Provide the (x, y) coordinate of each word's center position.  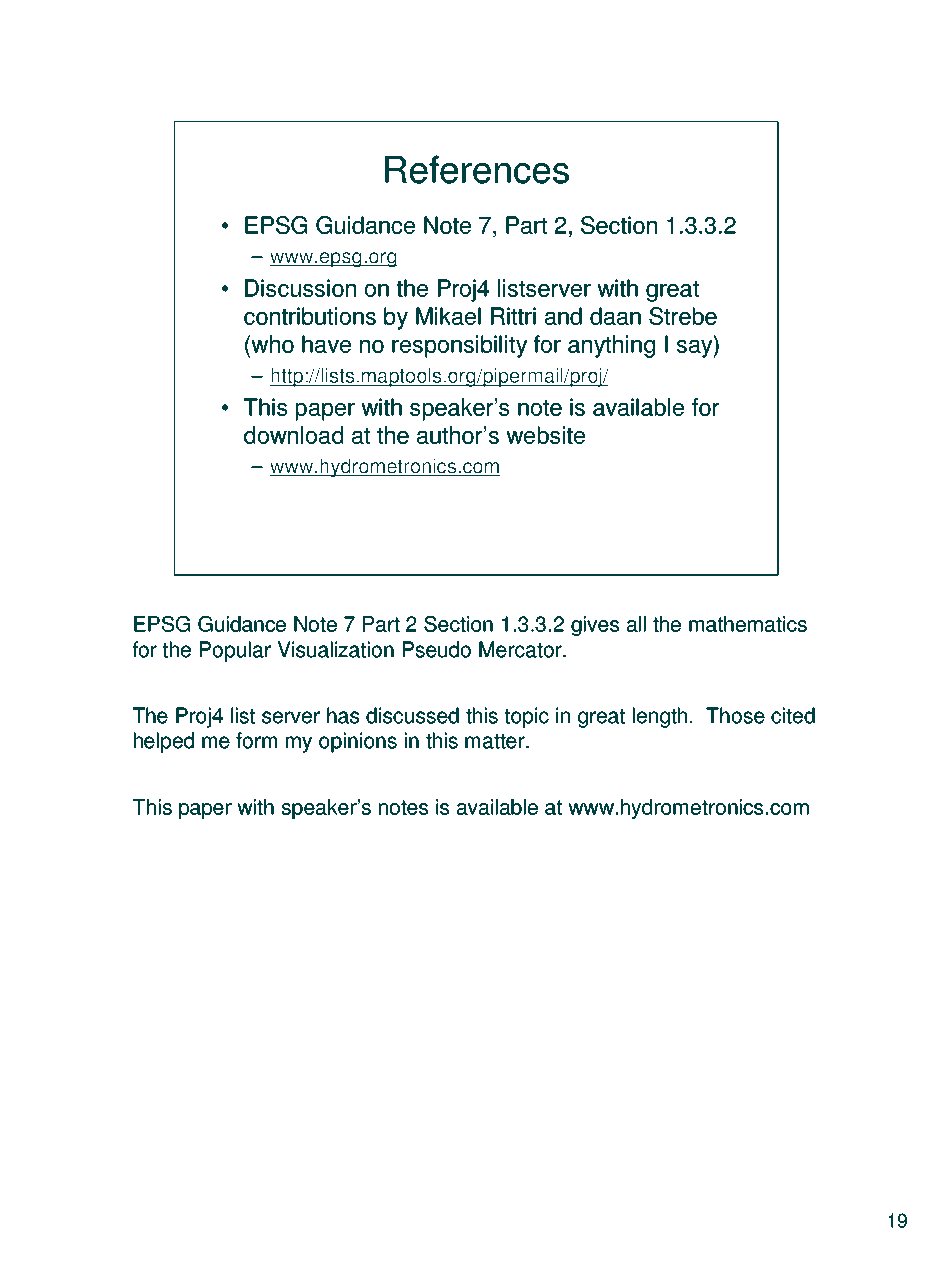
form (256, 740)
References (477, 169)
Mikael (448, 316)
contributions (310, 316)
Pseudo (437, 649)
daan (615, 316)
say (696, 349)
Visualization (335, 649)
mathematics (748, 624)
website (545, 435)
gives (595, 626)
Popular (235, 651)
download (293, 435)
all (636, 624)
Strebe (683, 316)
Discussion (300, 288)
